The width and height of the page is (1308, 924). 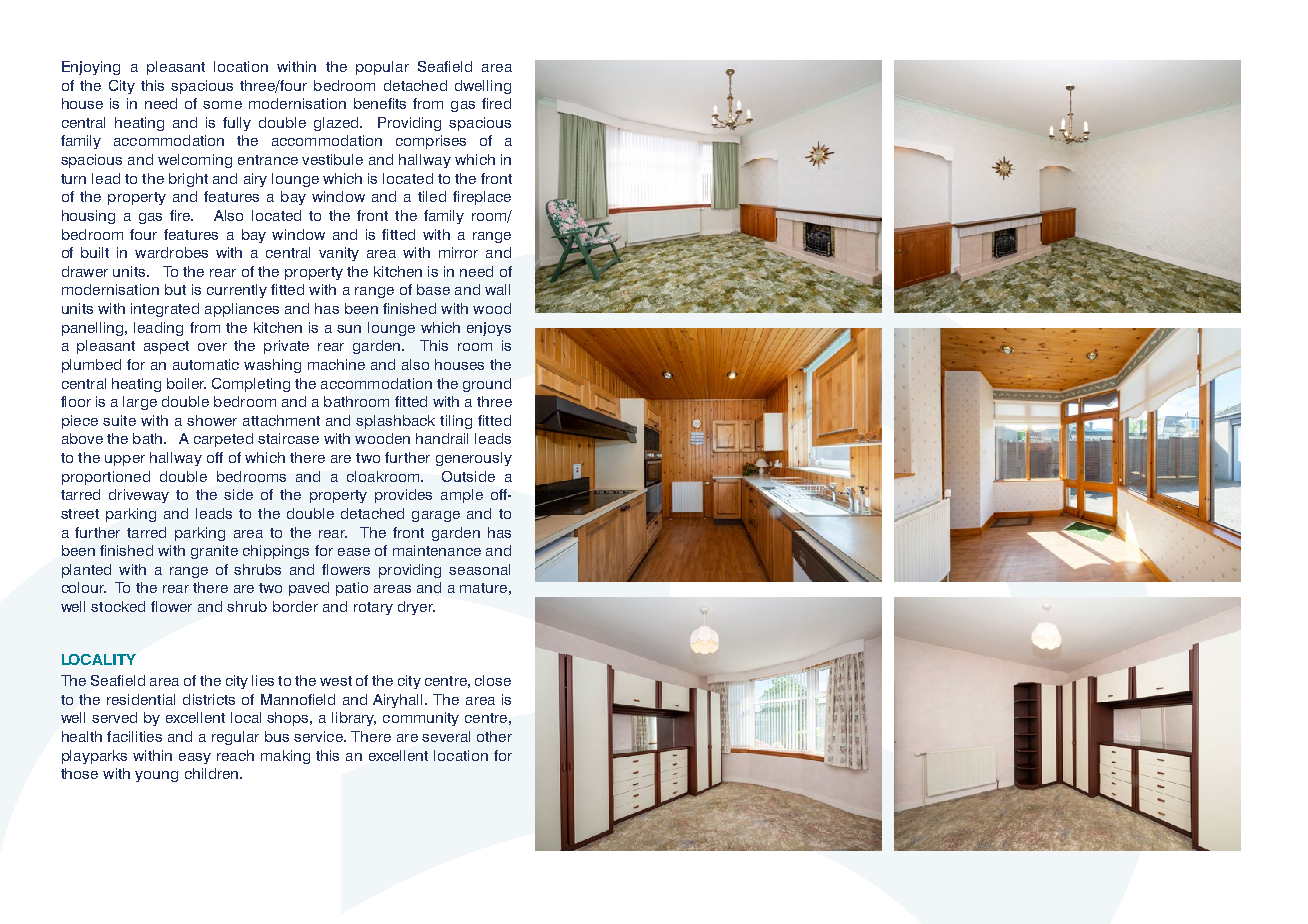 I want to click on facilities, so click(x=134, y=736).
